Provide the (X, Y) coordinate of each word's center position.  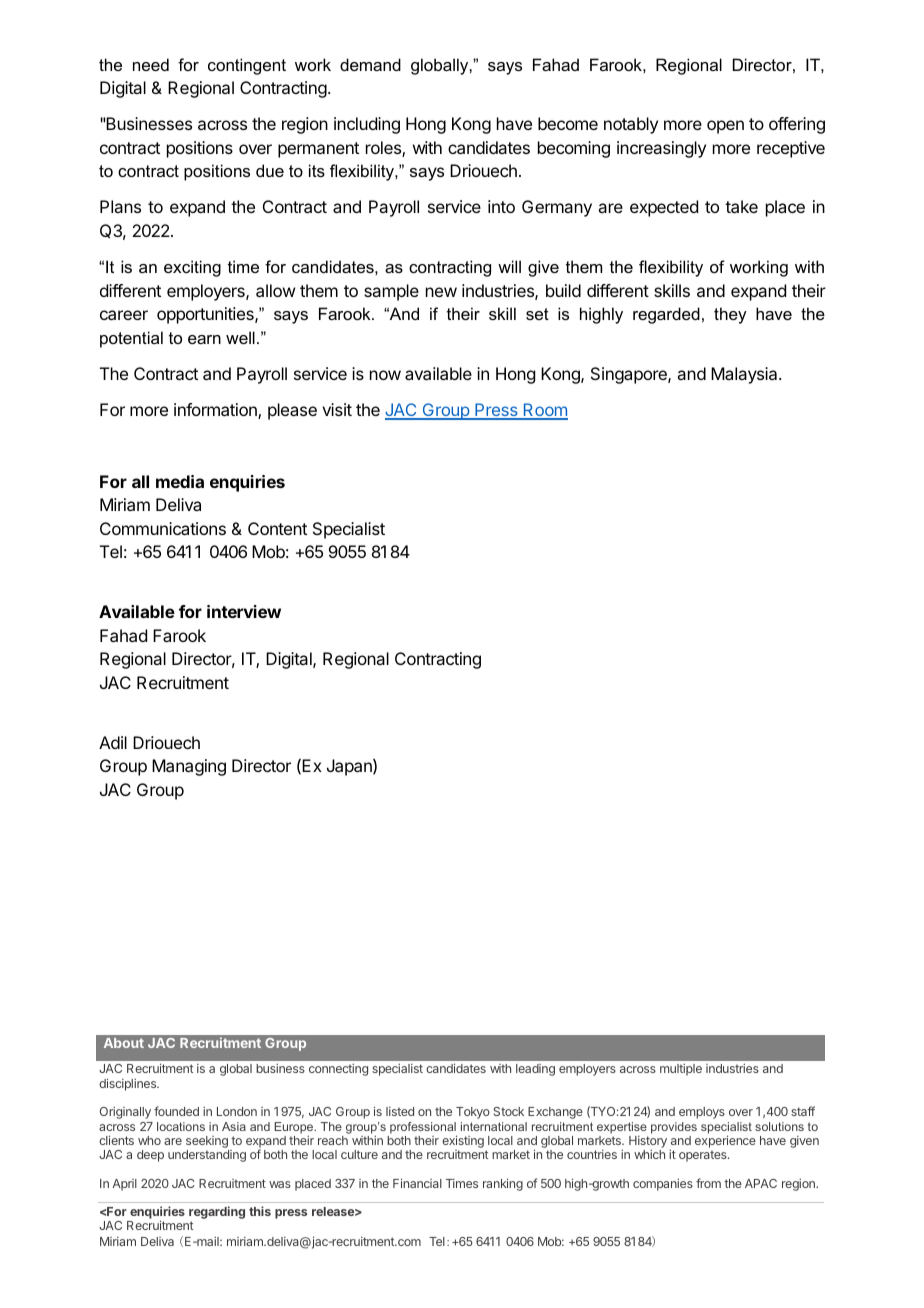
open (725, 127)
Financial (417, 1183)
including (367, 125)
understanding (207, 1156)
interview (244, 611)
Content (277, 528)
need (151, 64)
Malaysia (745, 375)
